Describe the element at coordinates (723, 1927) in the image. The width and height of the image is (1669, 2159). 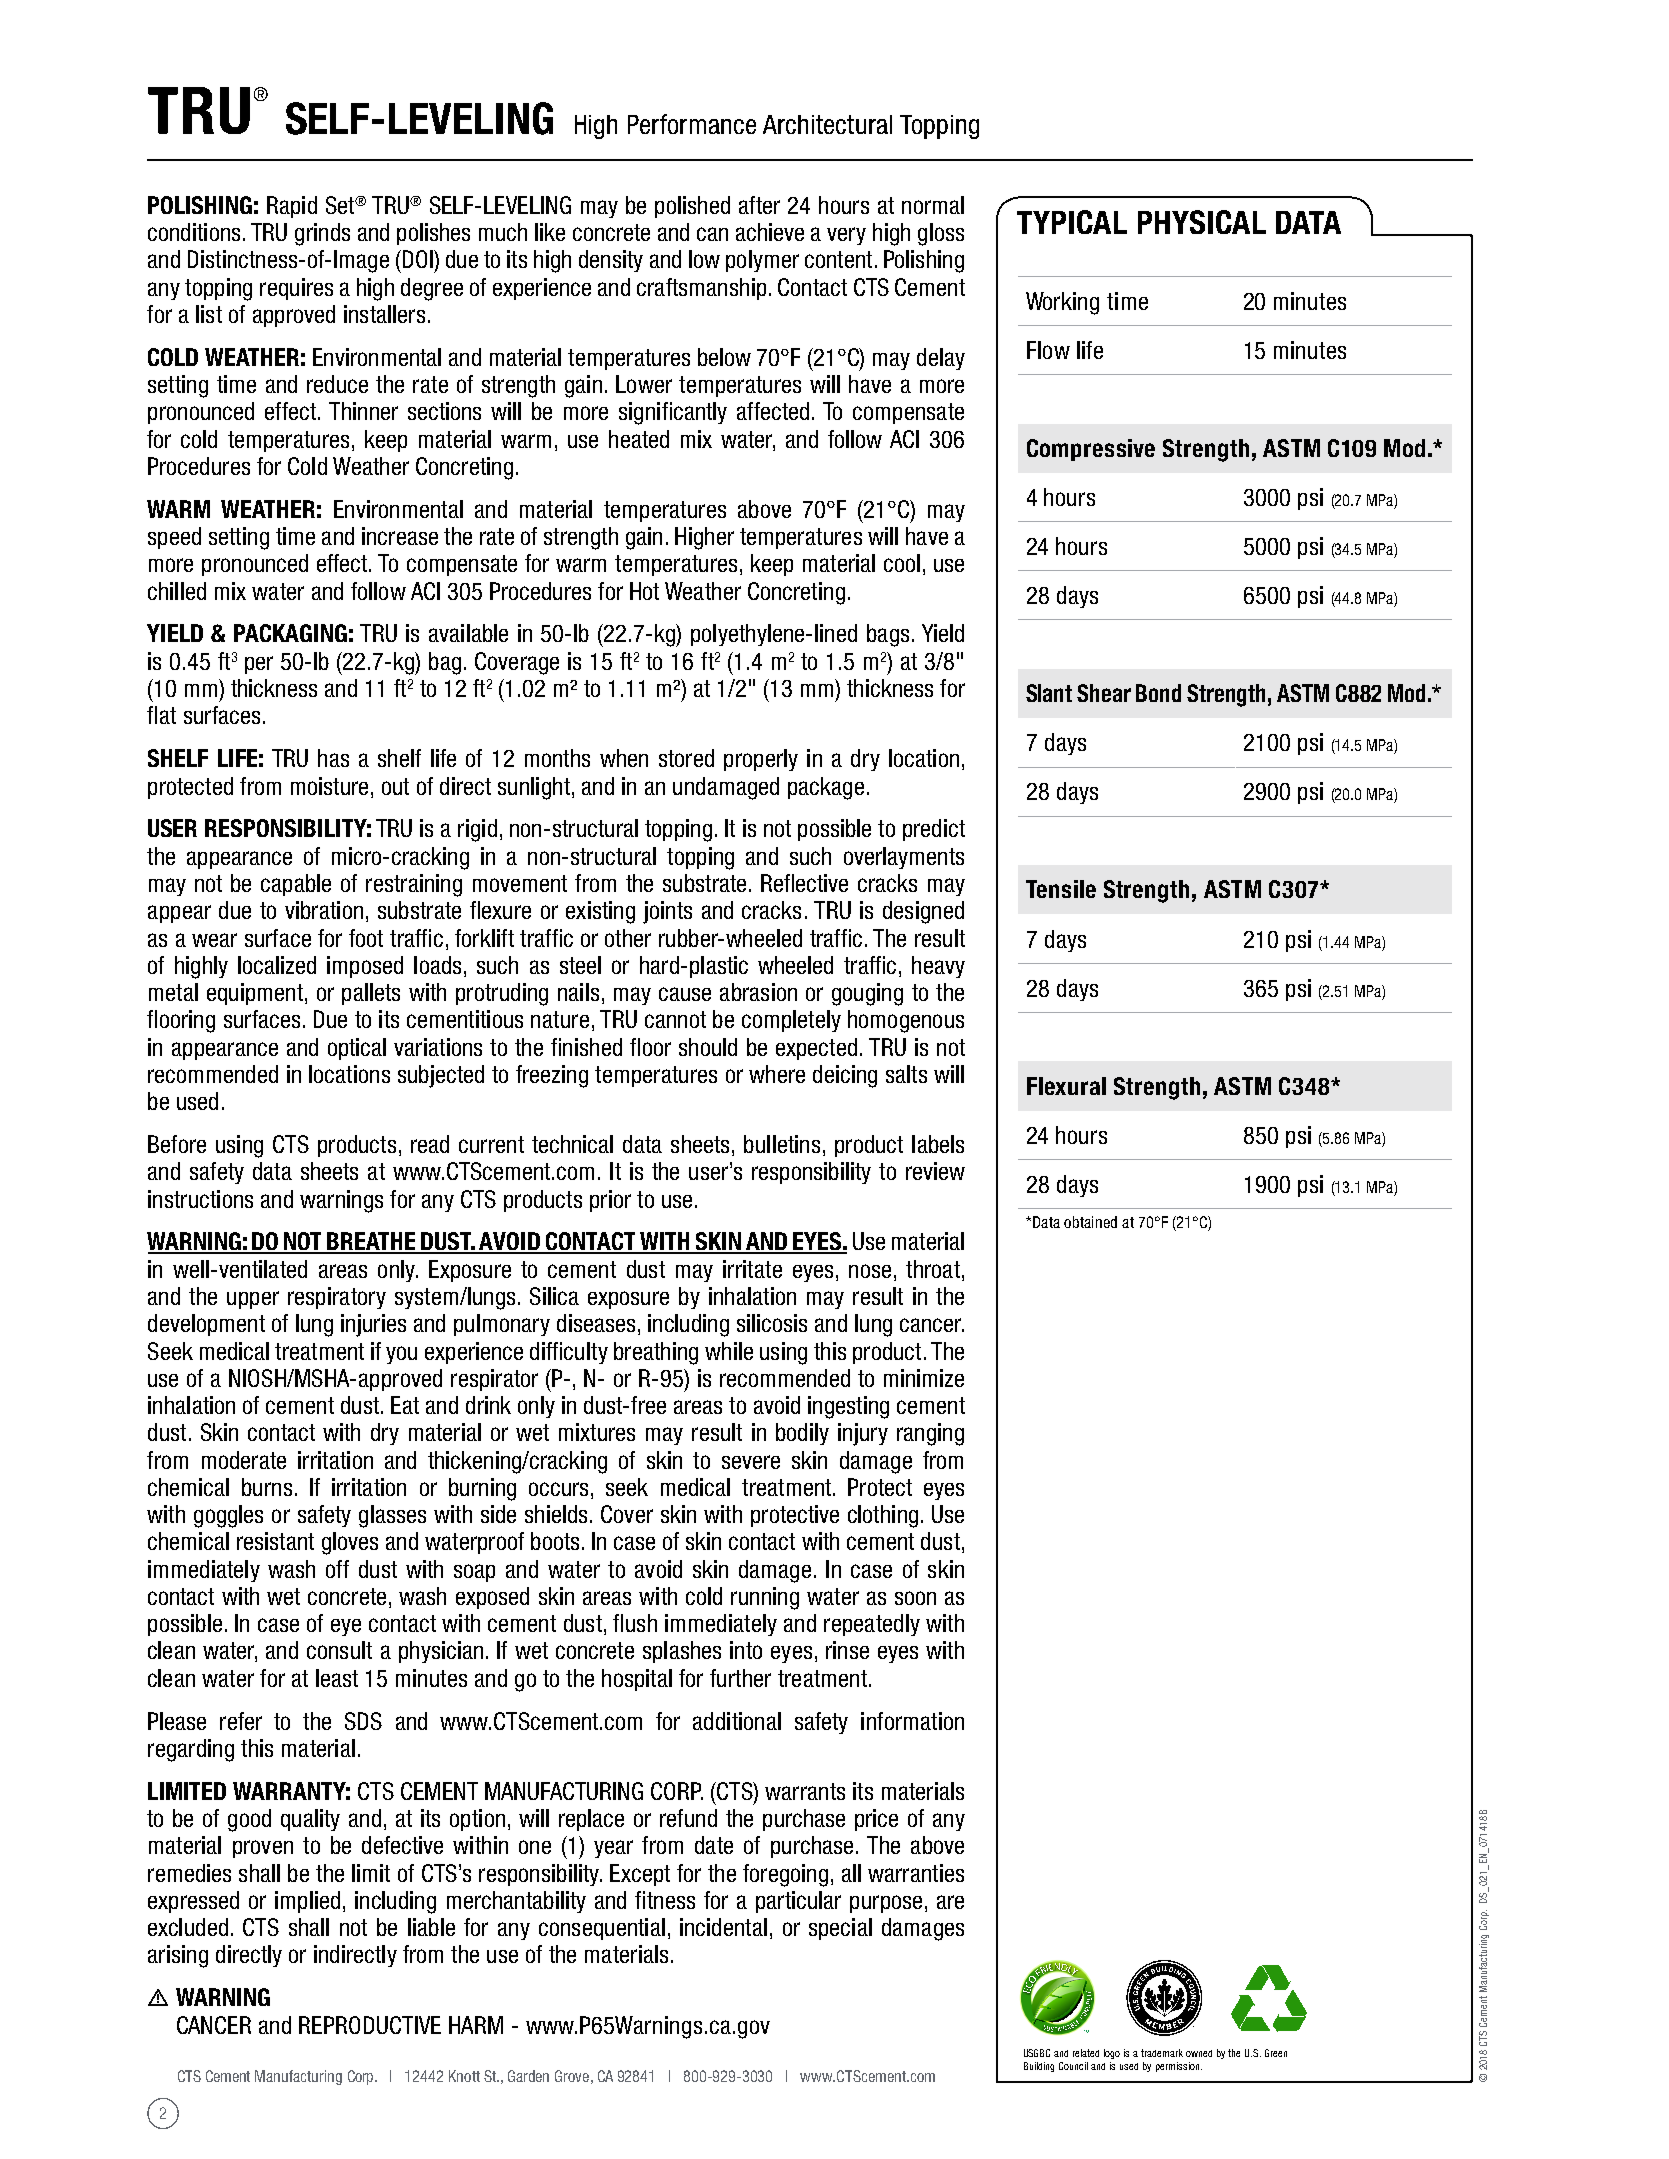
I see `incidental` at that location.
